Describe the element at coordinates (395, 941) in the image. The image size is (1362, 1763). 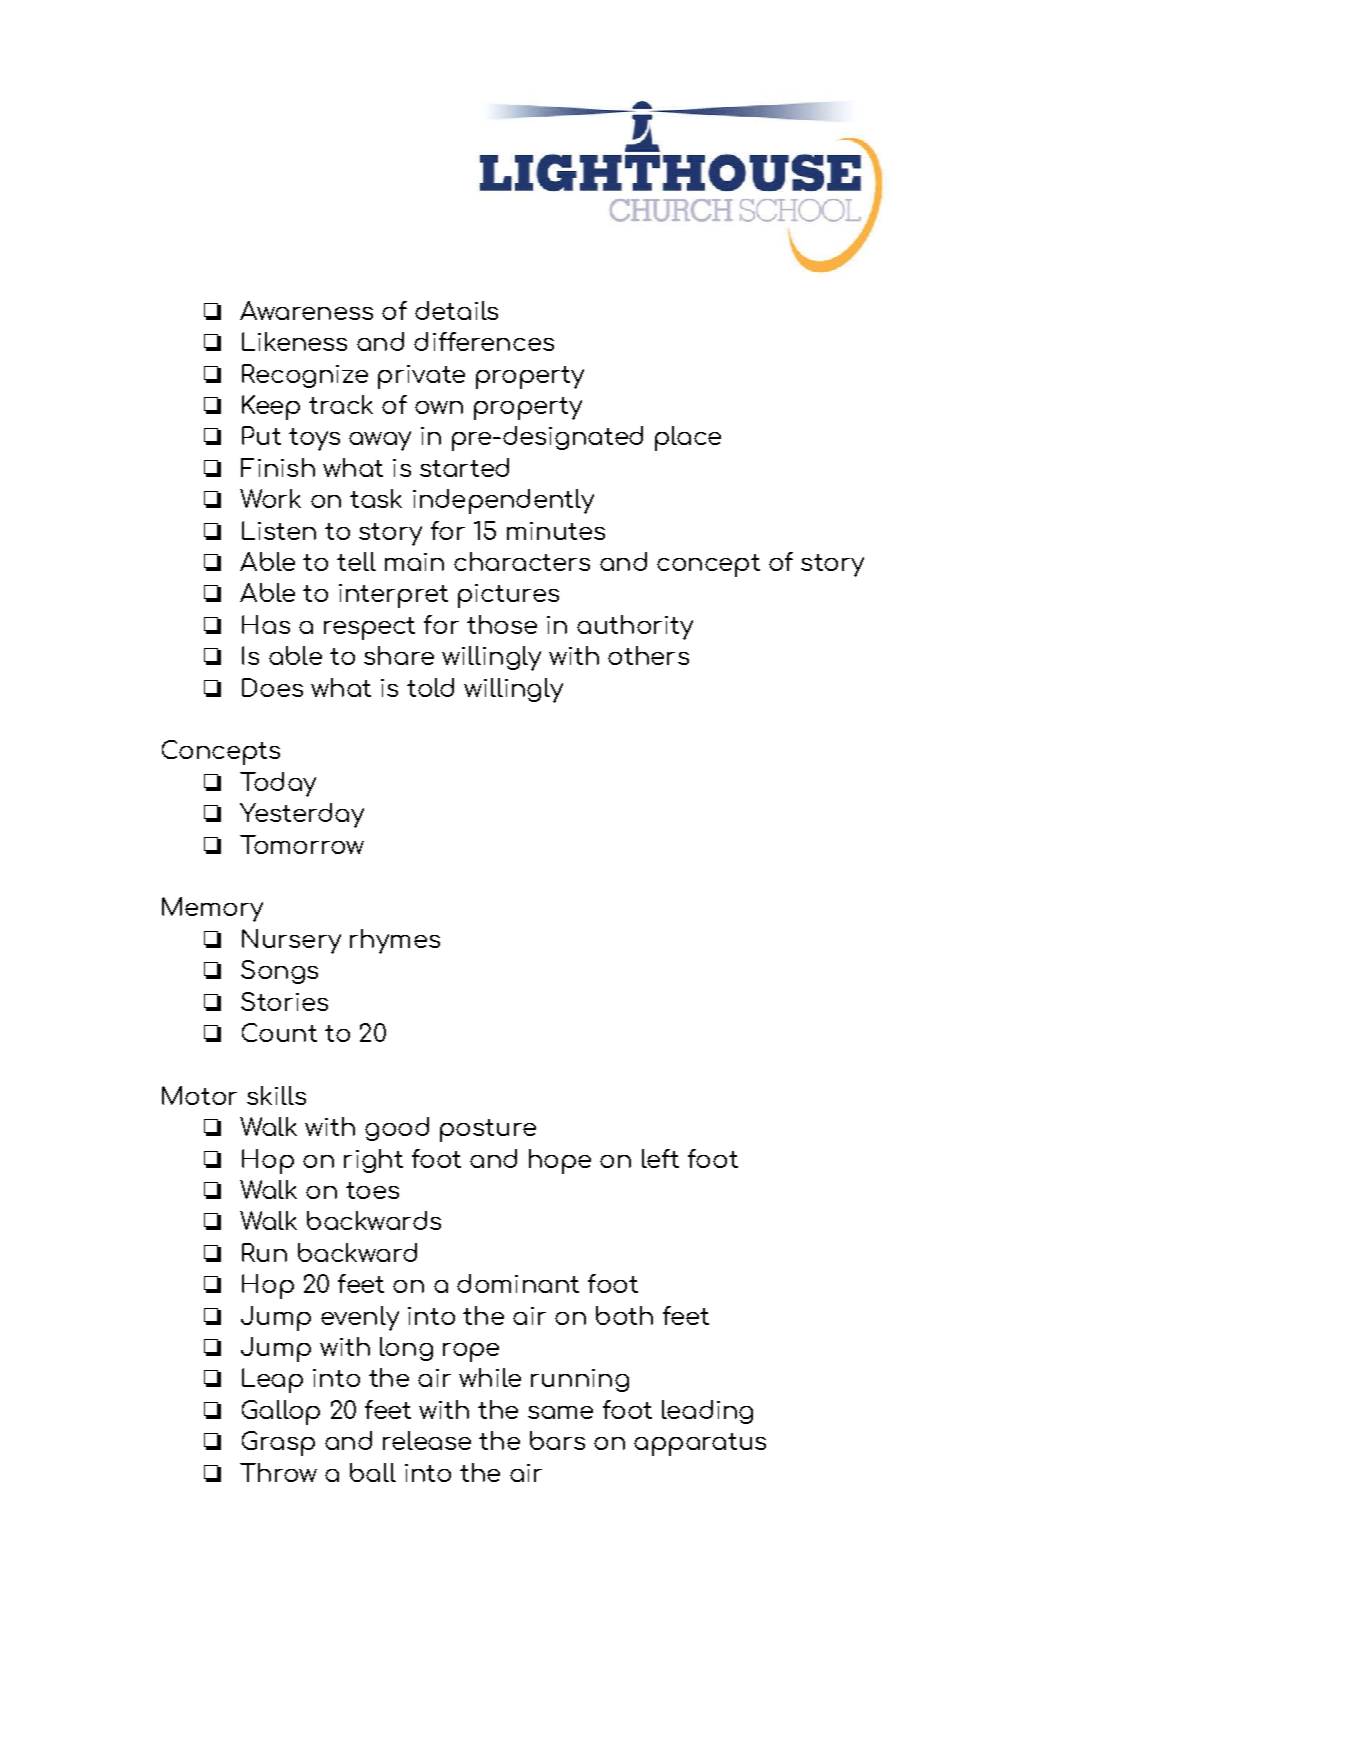
I see `rhymes` at that location.
